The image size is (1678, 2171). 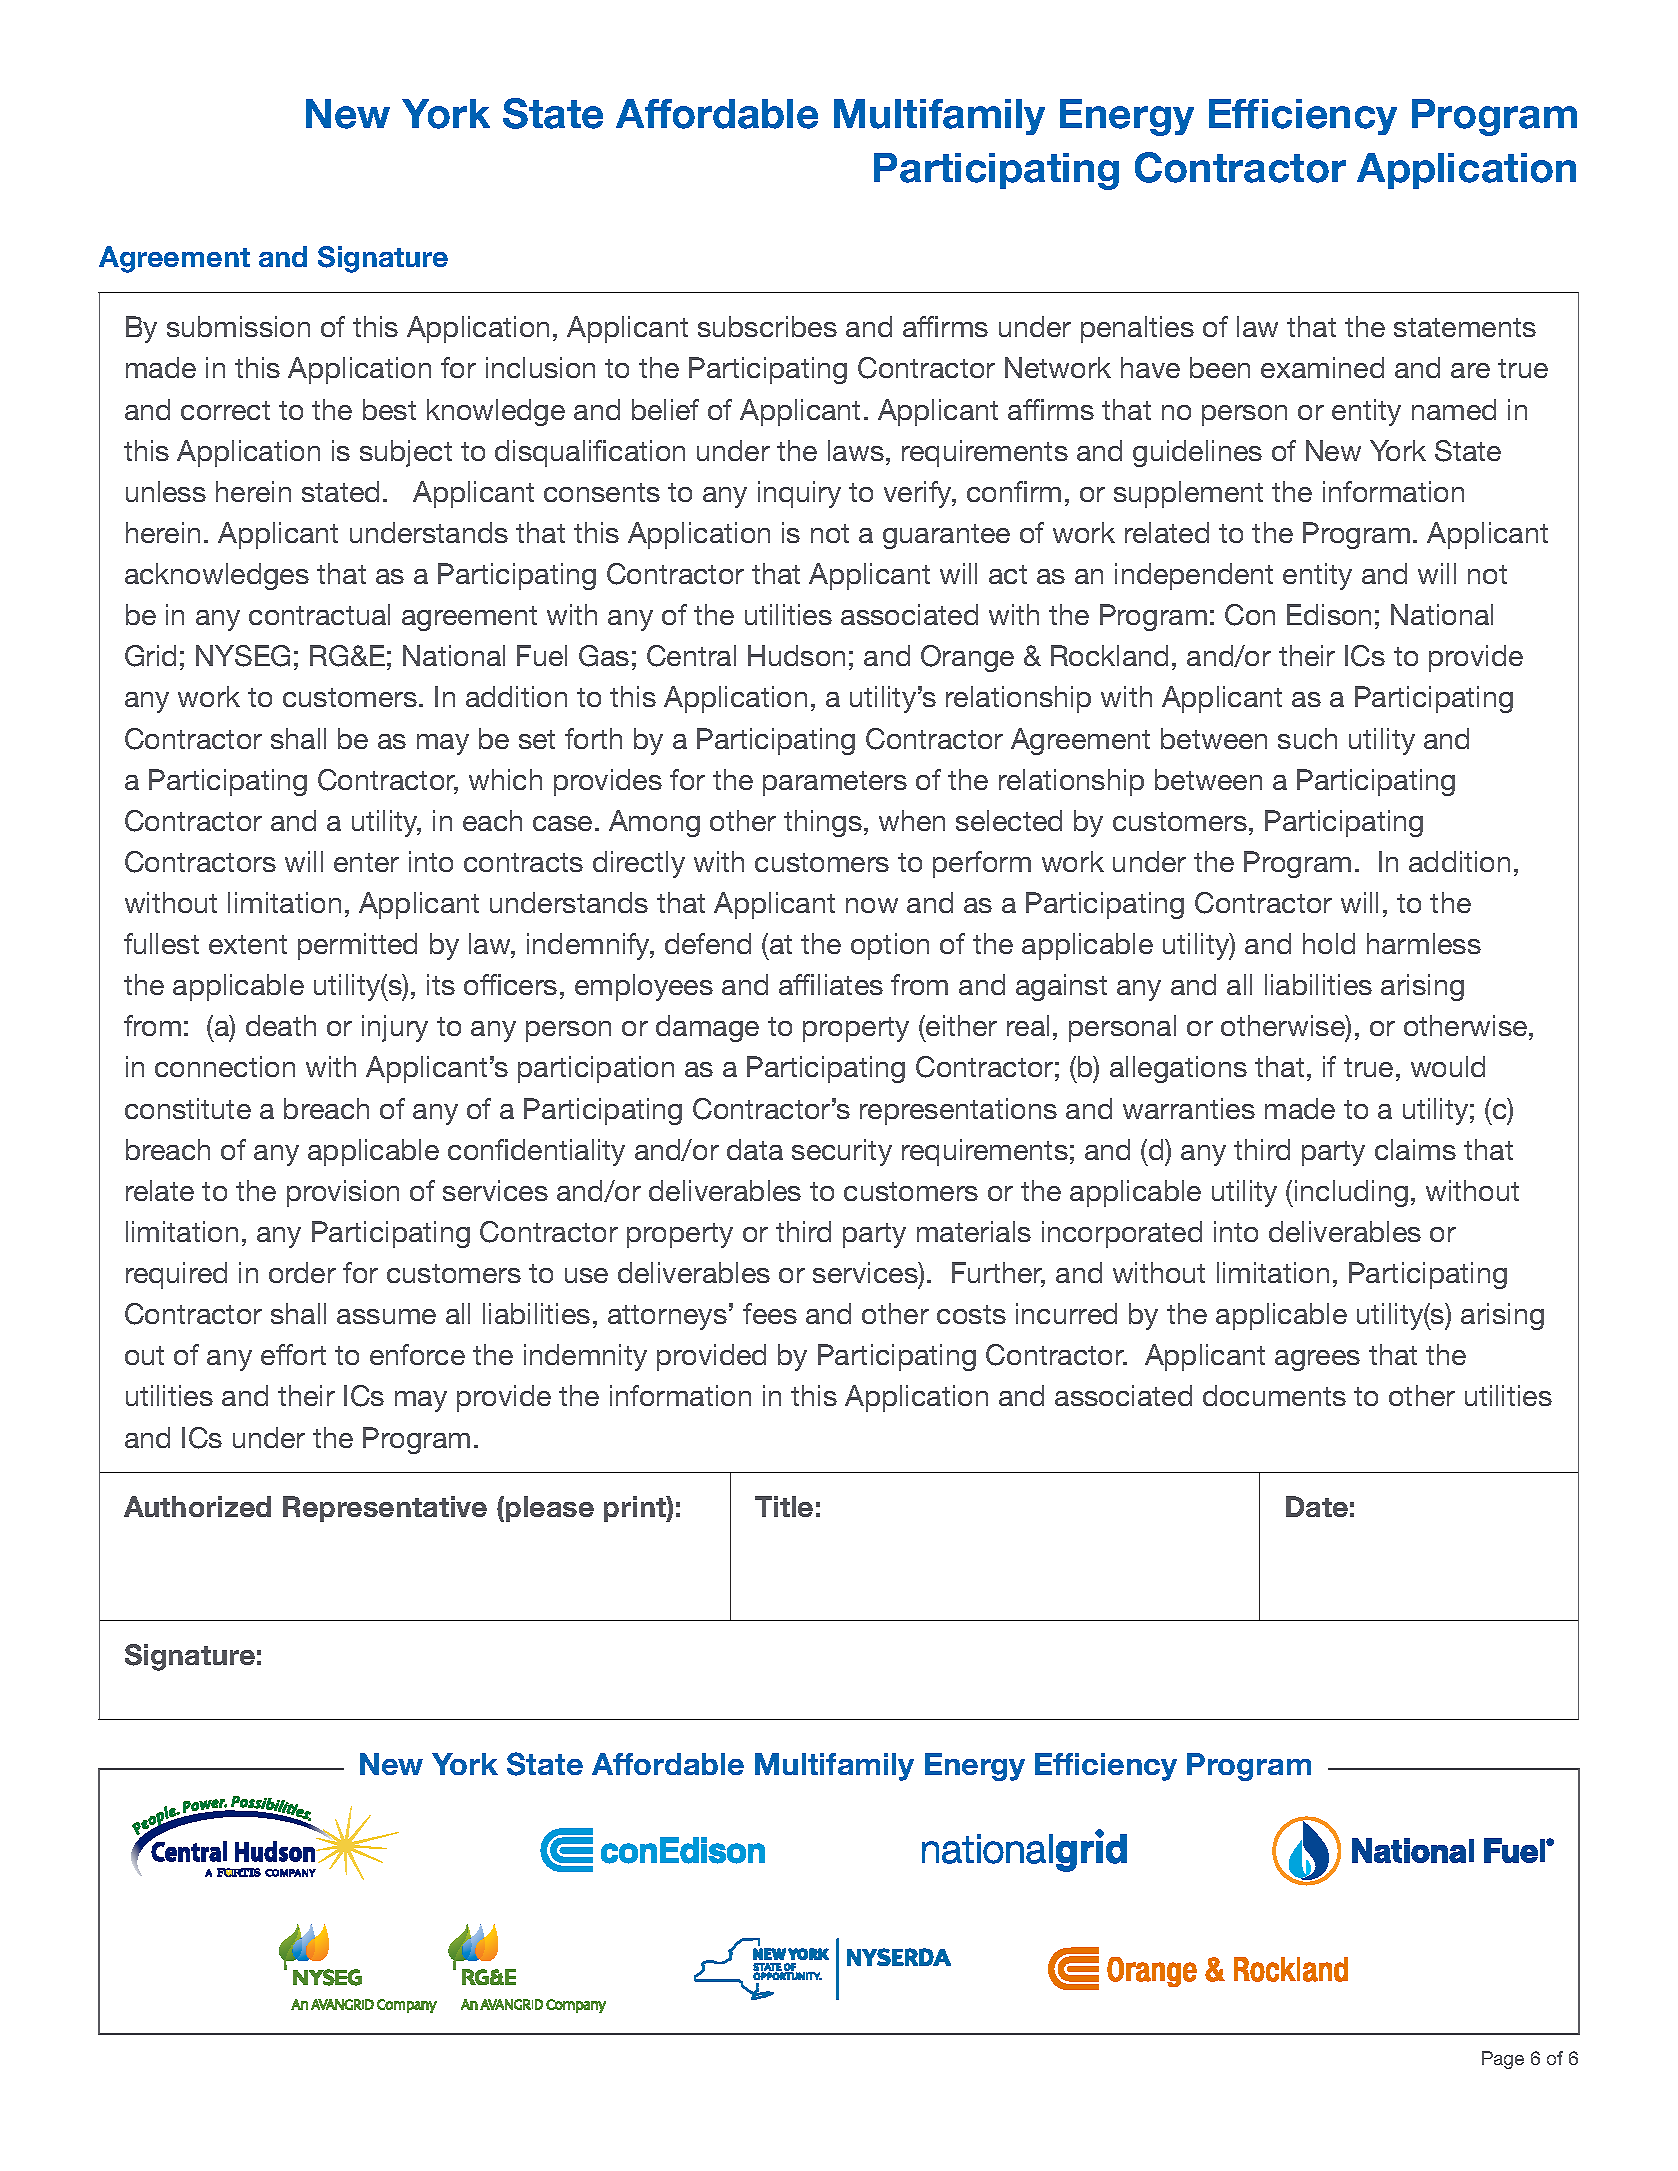 I want to click on parameters, so click(x=835, y=783).
